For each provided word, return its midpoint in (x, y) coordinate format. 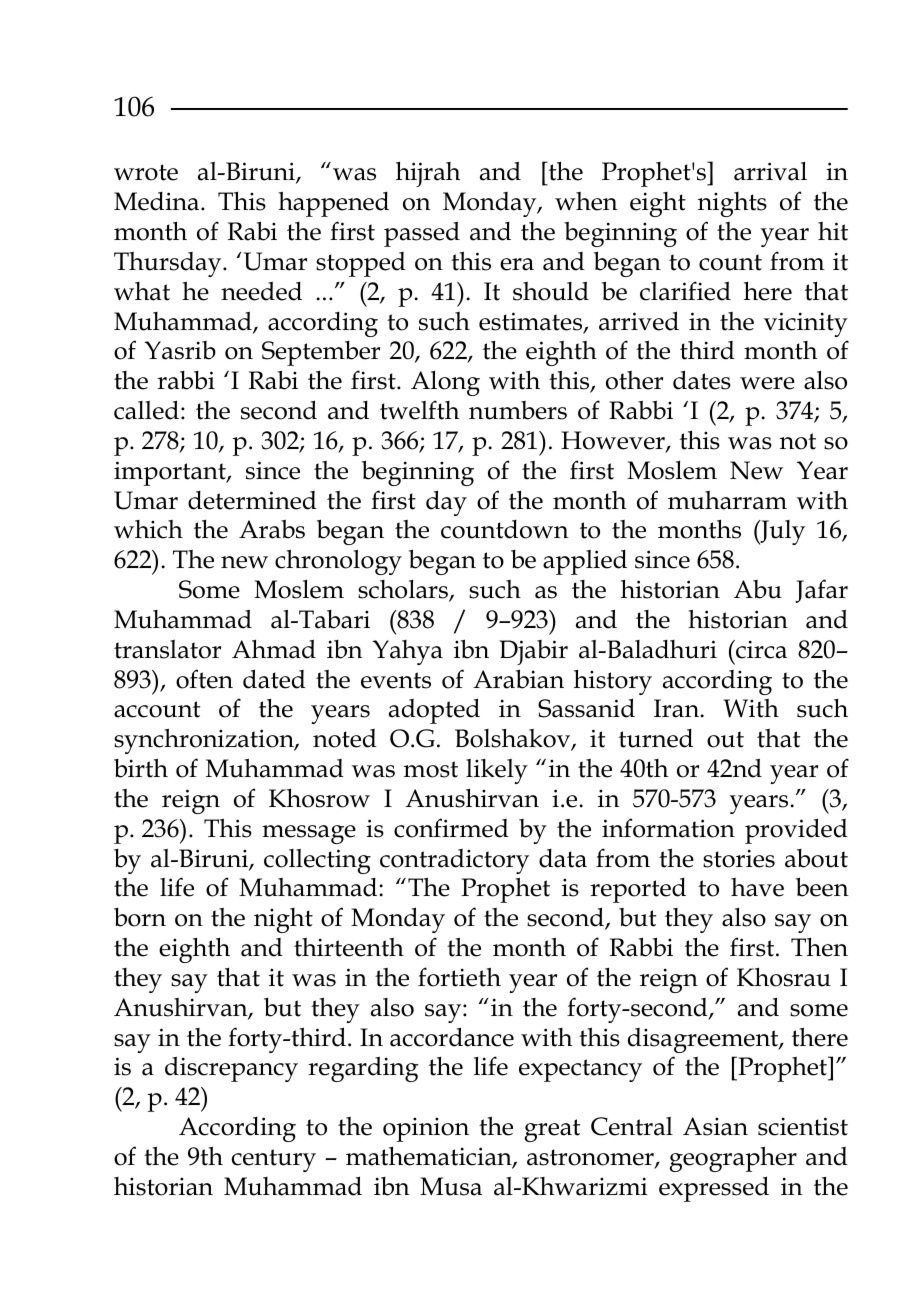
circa (760, 649)
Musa (451, 1186)
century (274, 1160)
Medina (158, 201)
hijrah (428, 174)
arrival (770, 171)
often (204, 679)
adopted (434, 711)
